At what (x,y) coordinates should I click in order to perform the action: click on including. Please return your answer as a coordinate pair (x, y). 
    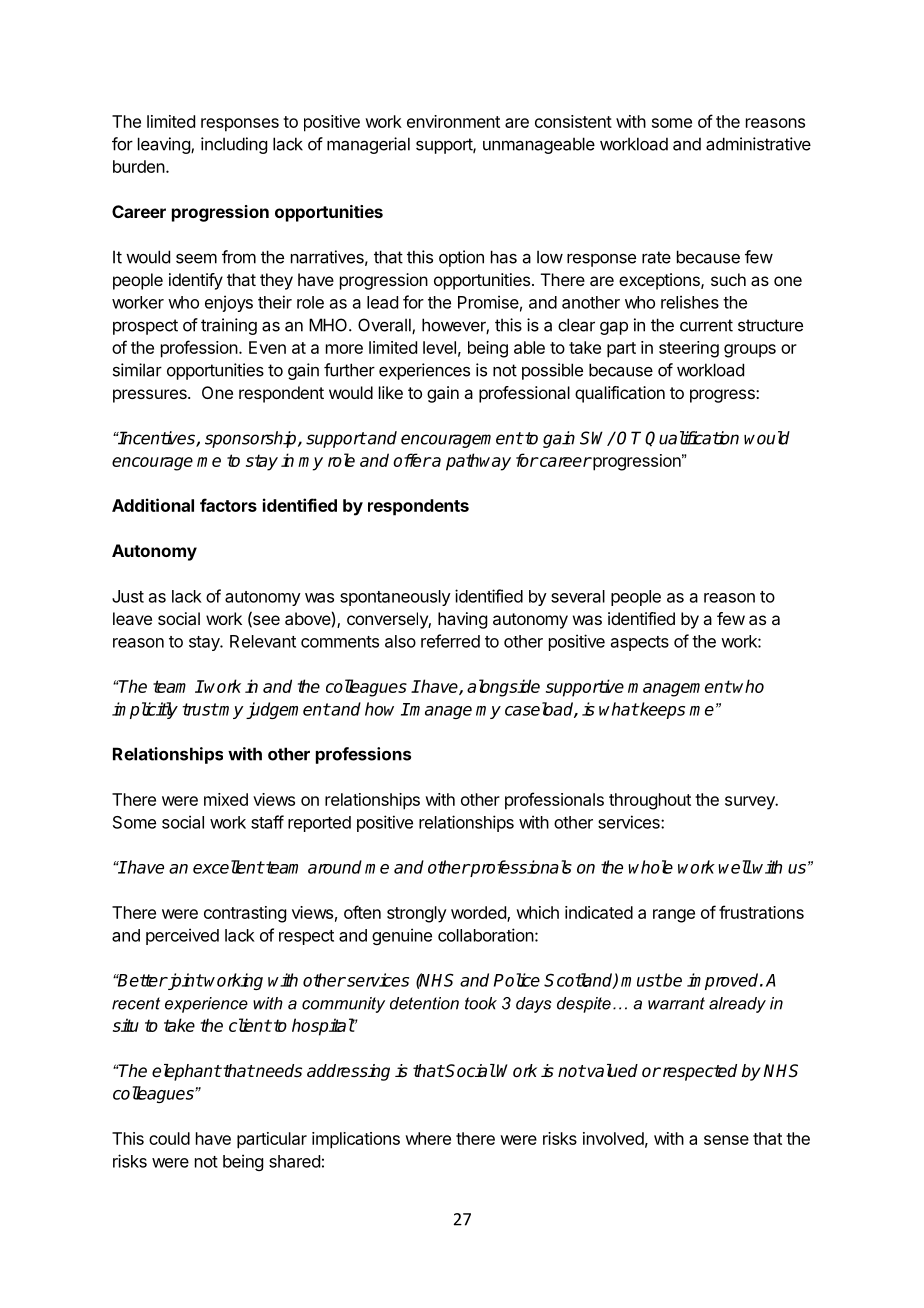
    Looking at the image, I should click on (234, 145).
